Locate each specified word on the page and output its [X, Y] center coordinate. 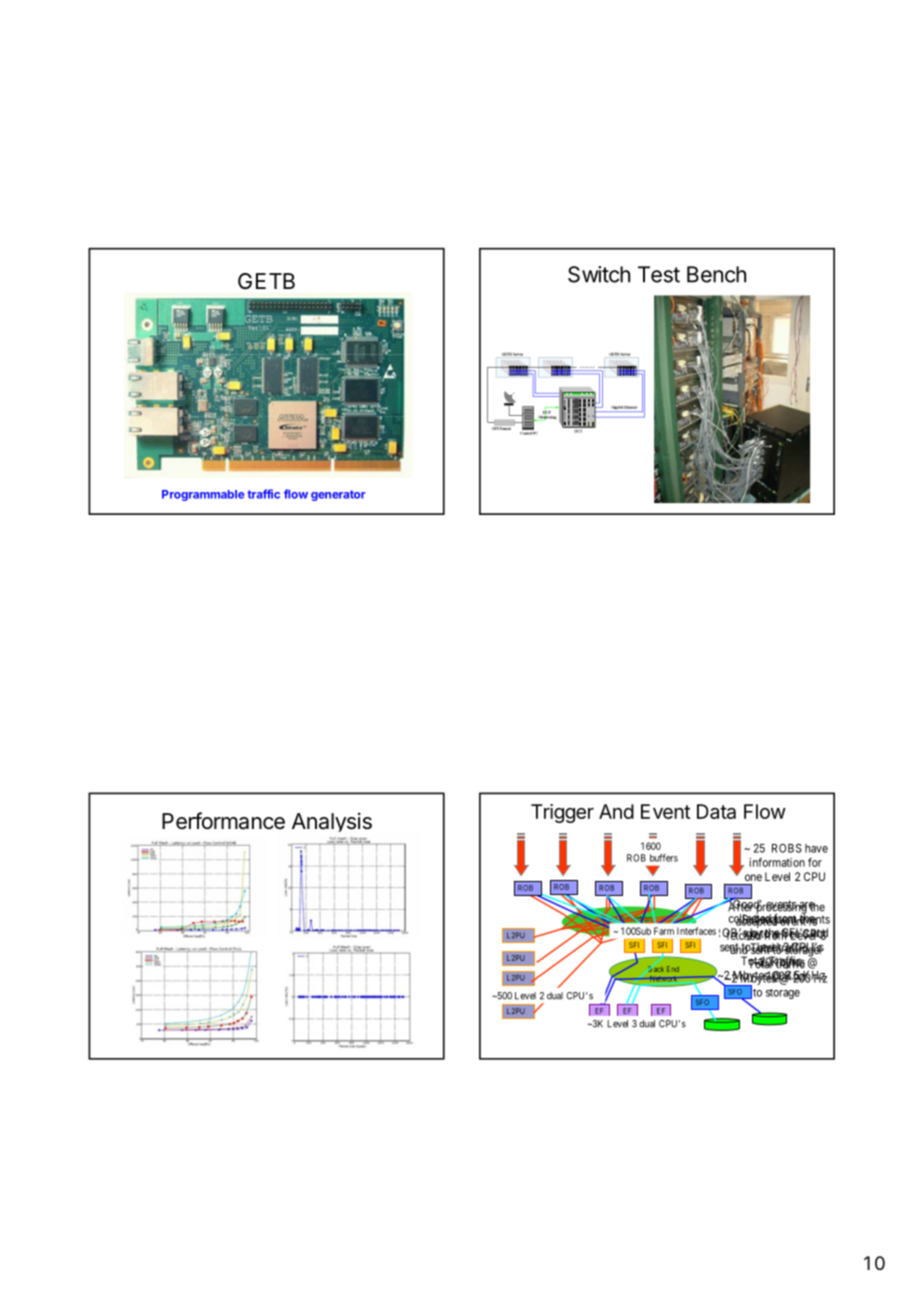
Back [655, 968]
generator [338, 495]
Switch [599, 274]
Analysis [332, 822]
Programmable [203, 495]
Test [659, 274]
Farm [664, 931]
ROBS [787, 848]
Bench [716, 274]
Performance [223, 821]
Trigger [562, 813]
